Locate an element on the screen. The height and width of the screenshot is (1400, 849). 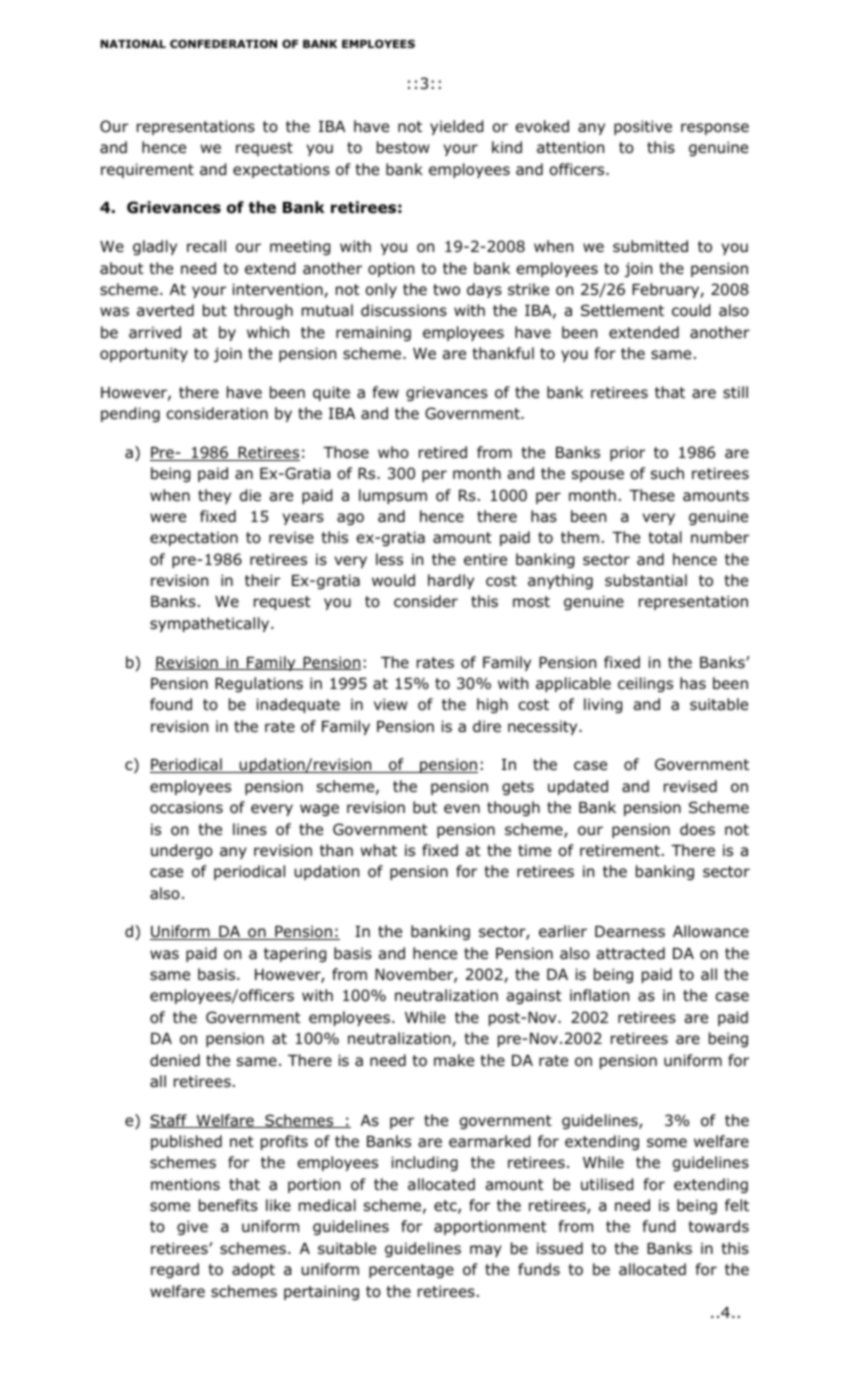
view is located at coordinates (390, 704).
